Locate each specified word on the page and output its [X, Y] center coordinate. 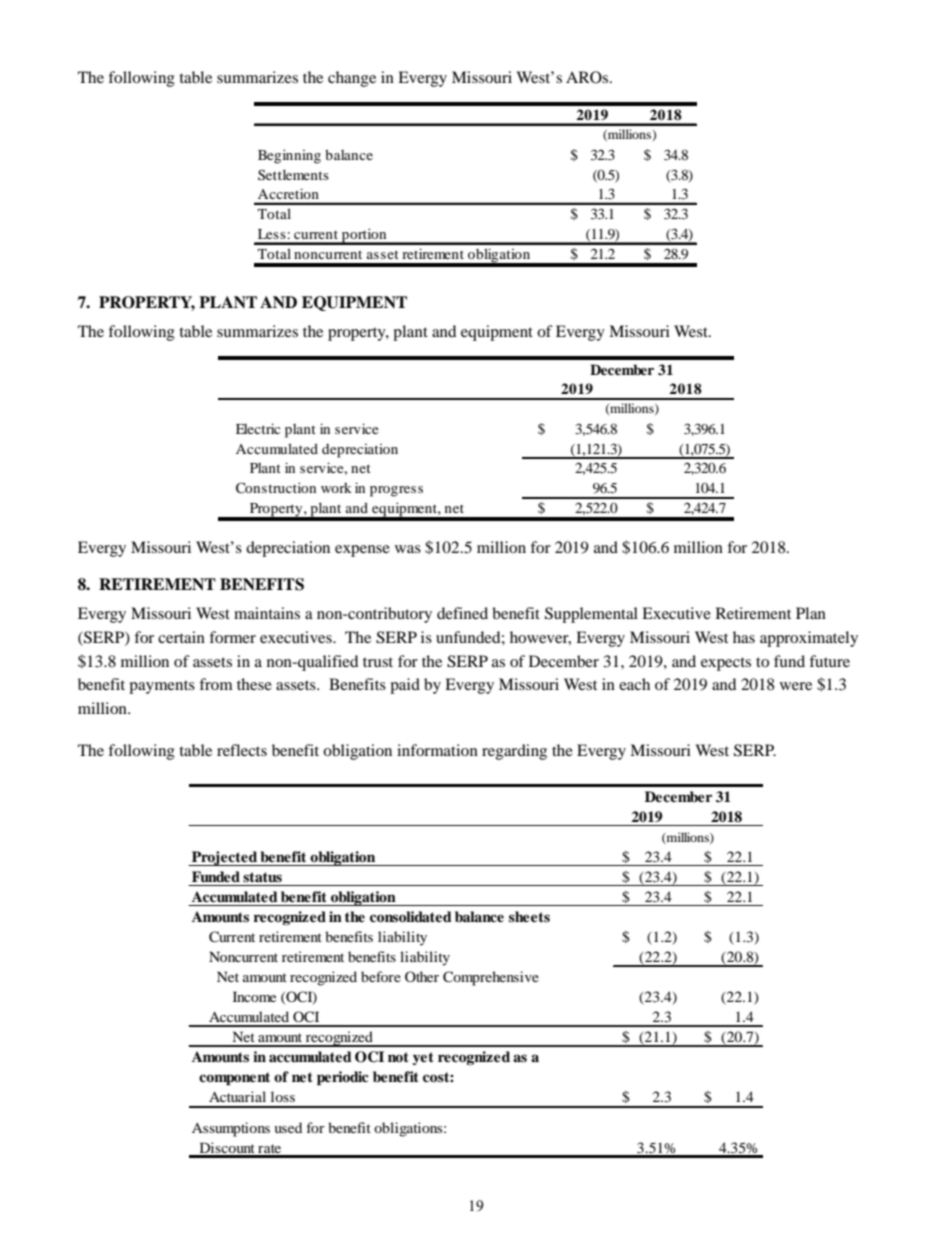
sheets [529, 916]
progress [396, 491]
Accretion [288, 194]
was [408, 549]
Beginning [289, 156]
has [744, 637]
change [352, 79]
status [262, 877]
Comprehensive [491, 978]
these [254, 684]
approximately [809, 639]
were [796, 686]
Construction [276, 488]
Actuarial [237, 1096]
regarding [514, 752]
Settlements [293, 174]
